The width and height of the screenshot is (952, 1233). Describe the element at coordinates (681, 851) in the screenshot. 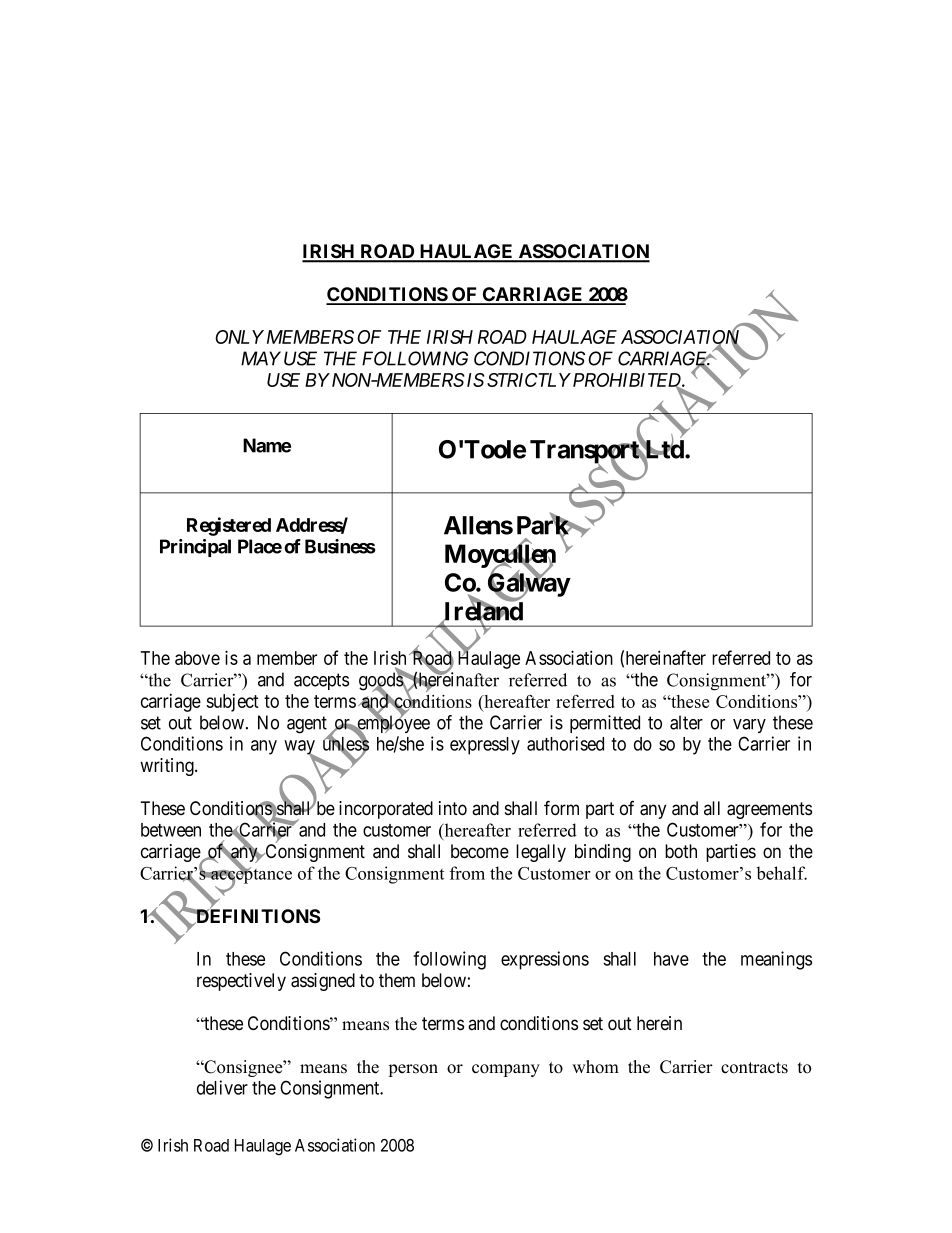

I see `both` at that location.
